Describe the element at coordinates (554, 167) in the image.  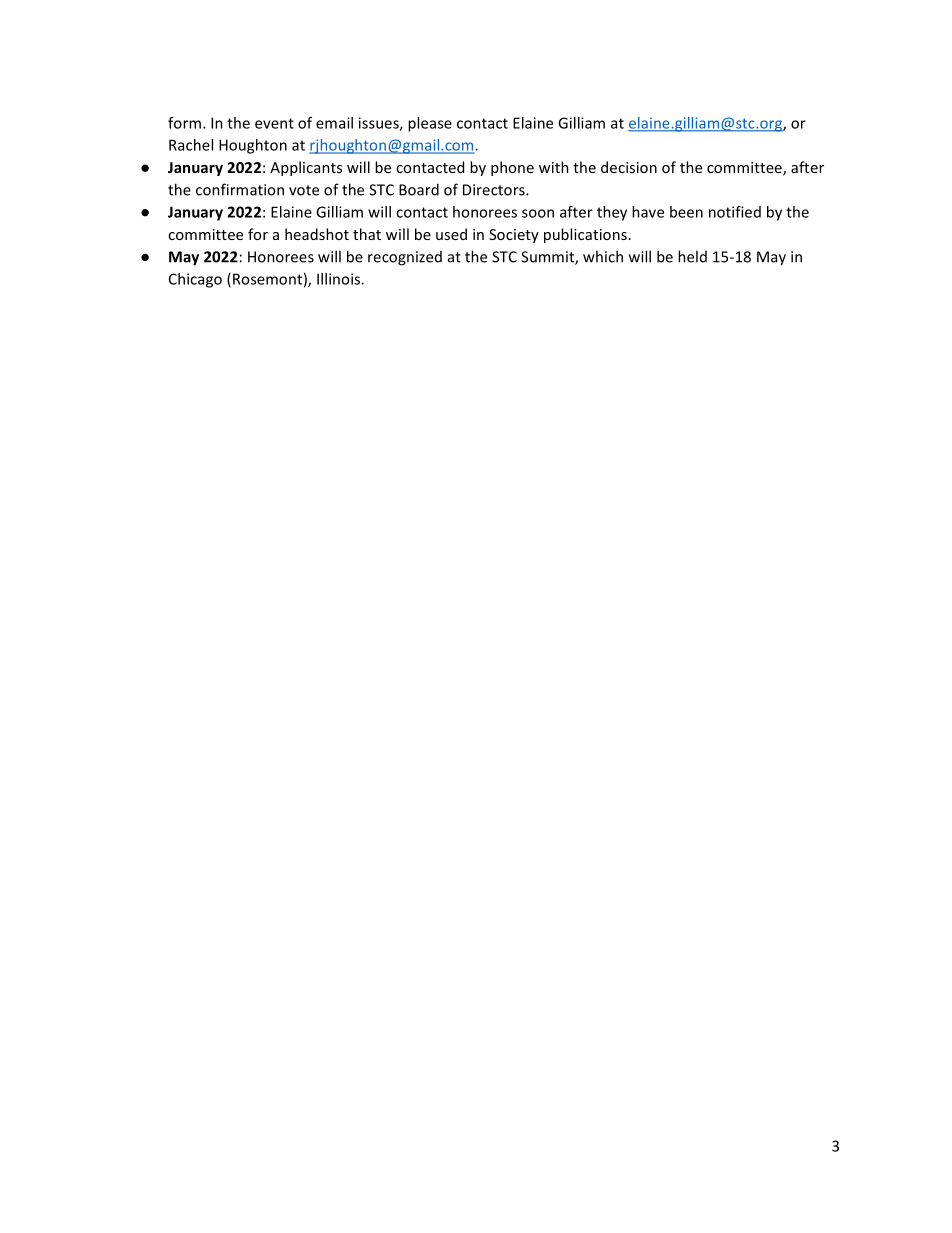
I see `with` at that location.
